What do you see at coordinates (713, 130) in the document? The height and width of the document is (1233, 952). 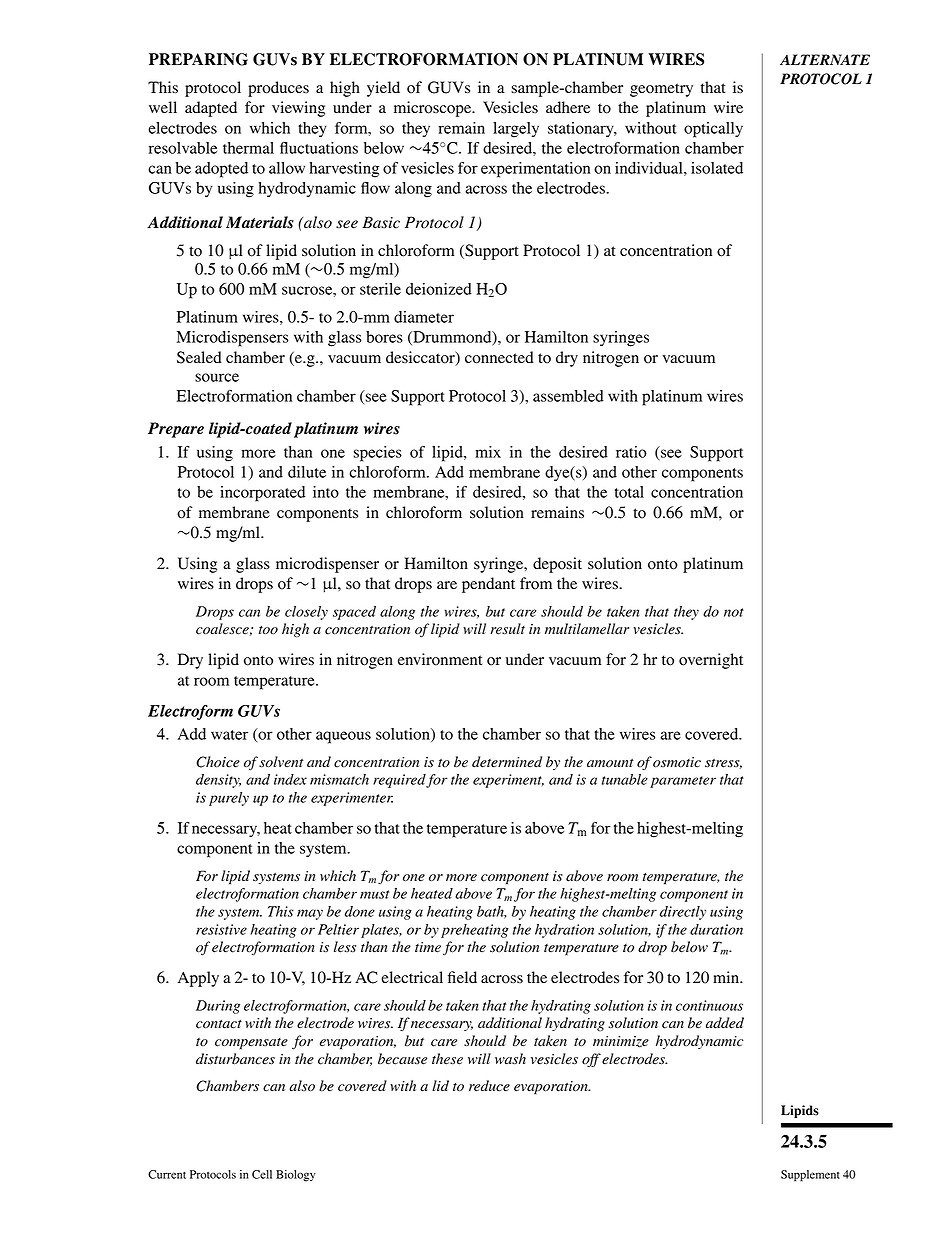 I see `optically` at bounding box center [713, 130].
